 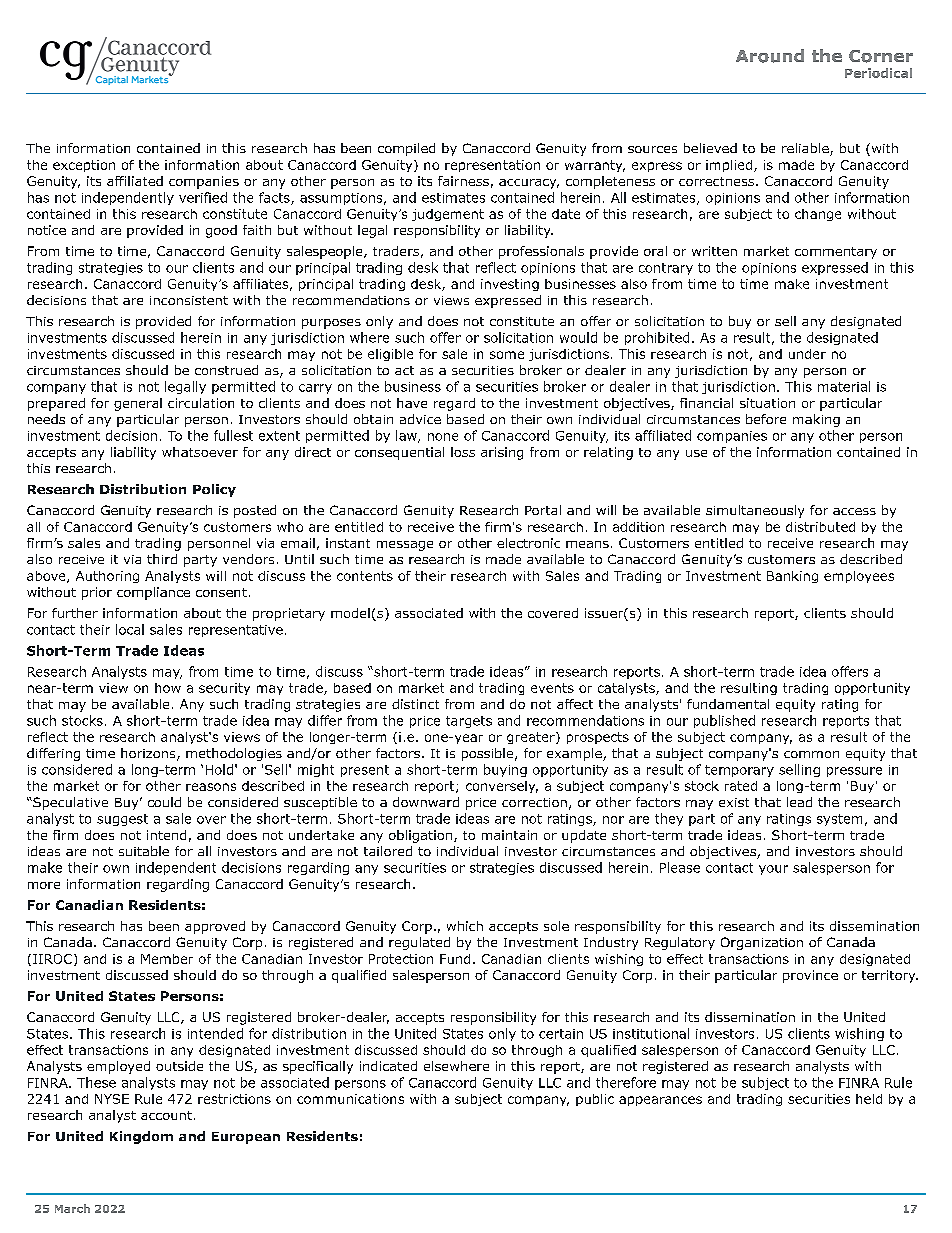 I want to click on distinct, so click(x=415, y=704).
